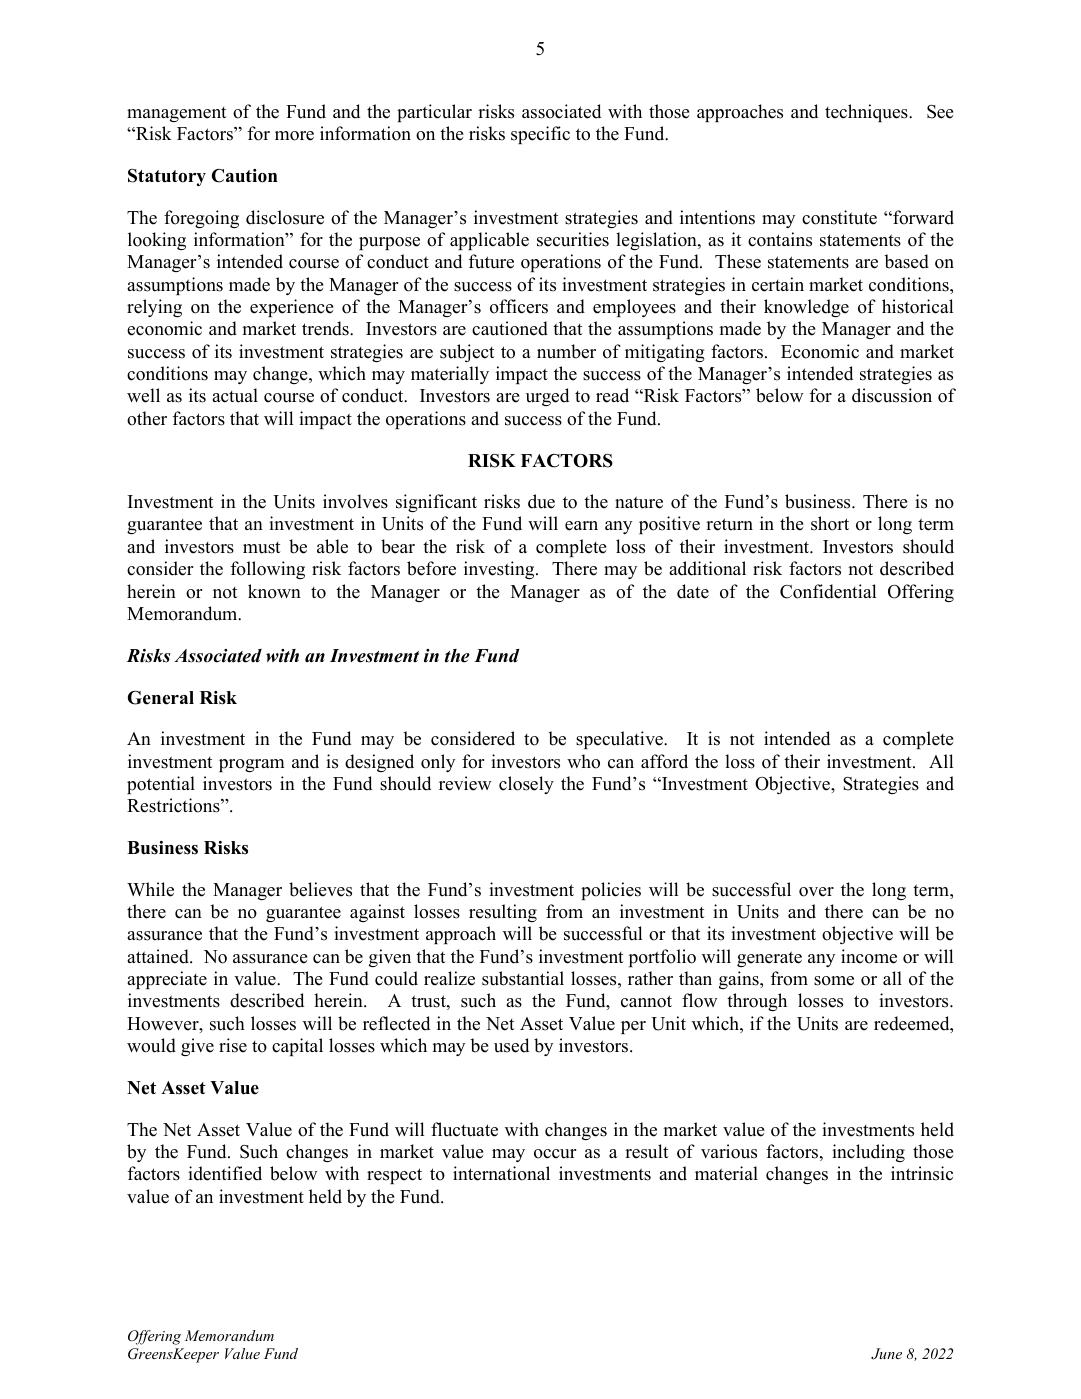 The image size is (1081, 1399). Describe the element at coordinates (294, 136) in the screenshot. I see `more` at that location.
